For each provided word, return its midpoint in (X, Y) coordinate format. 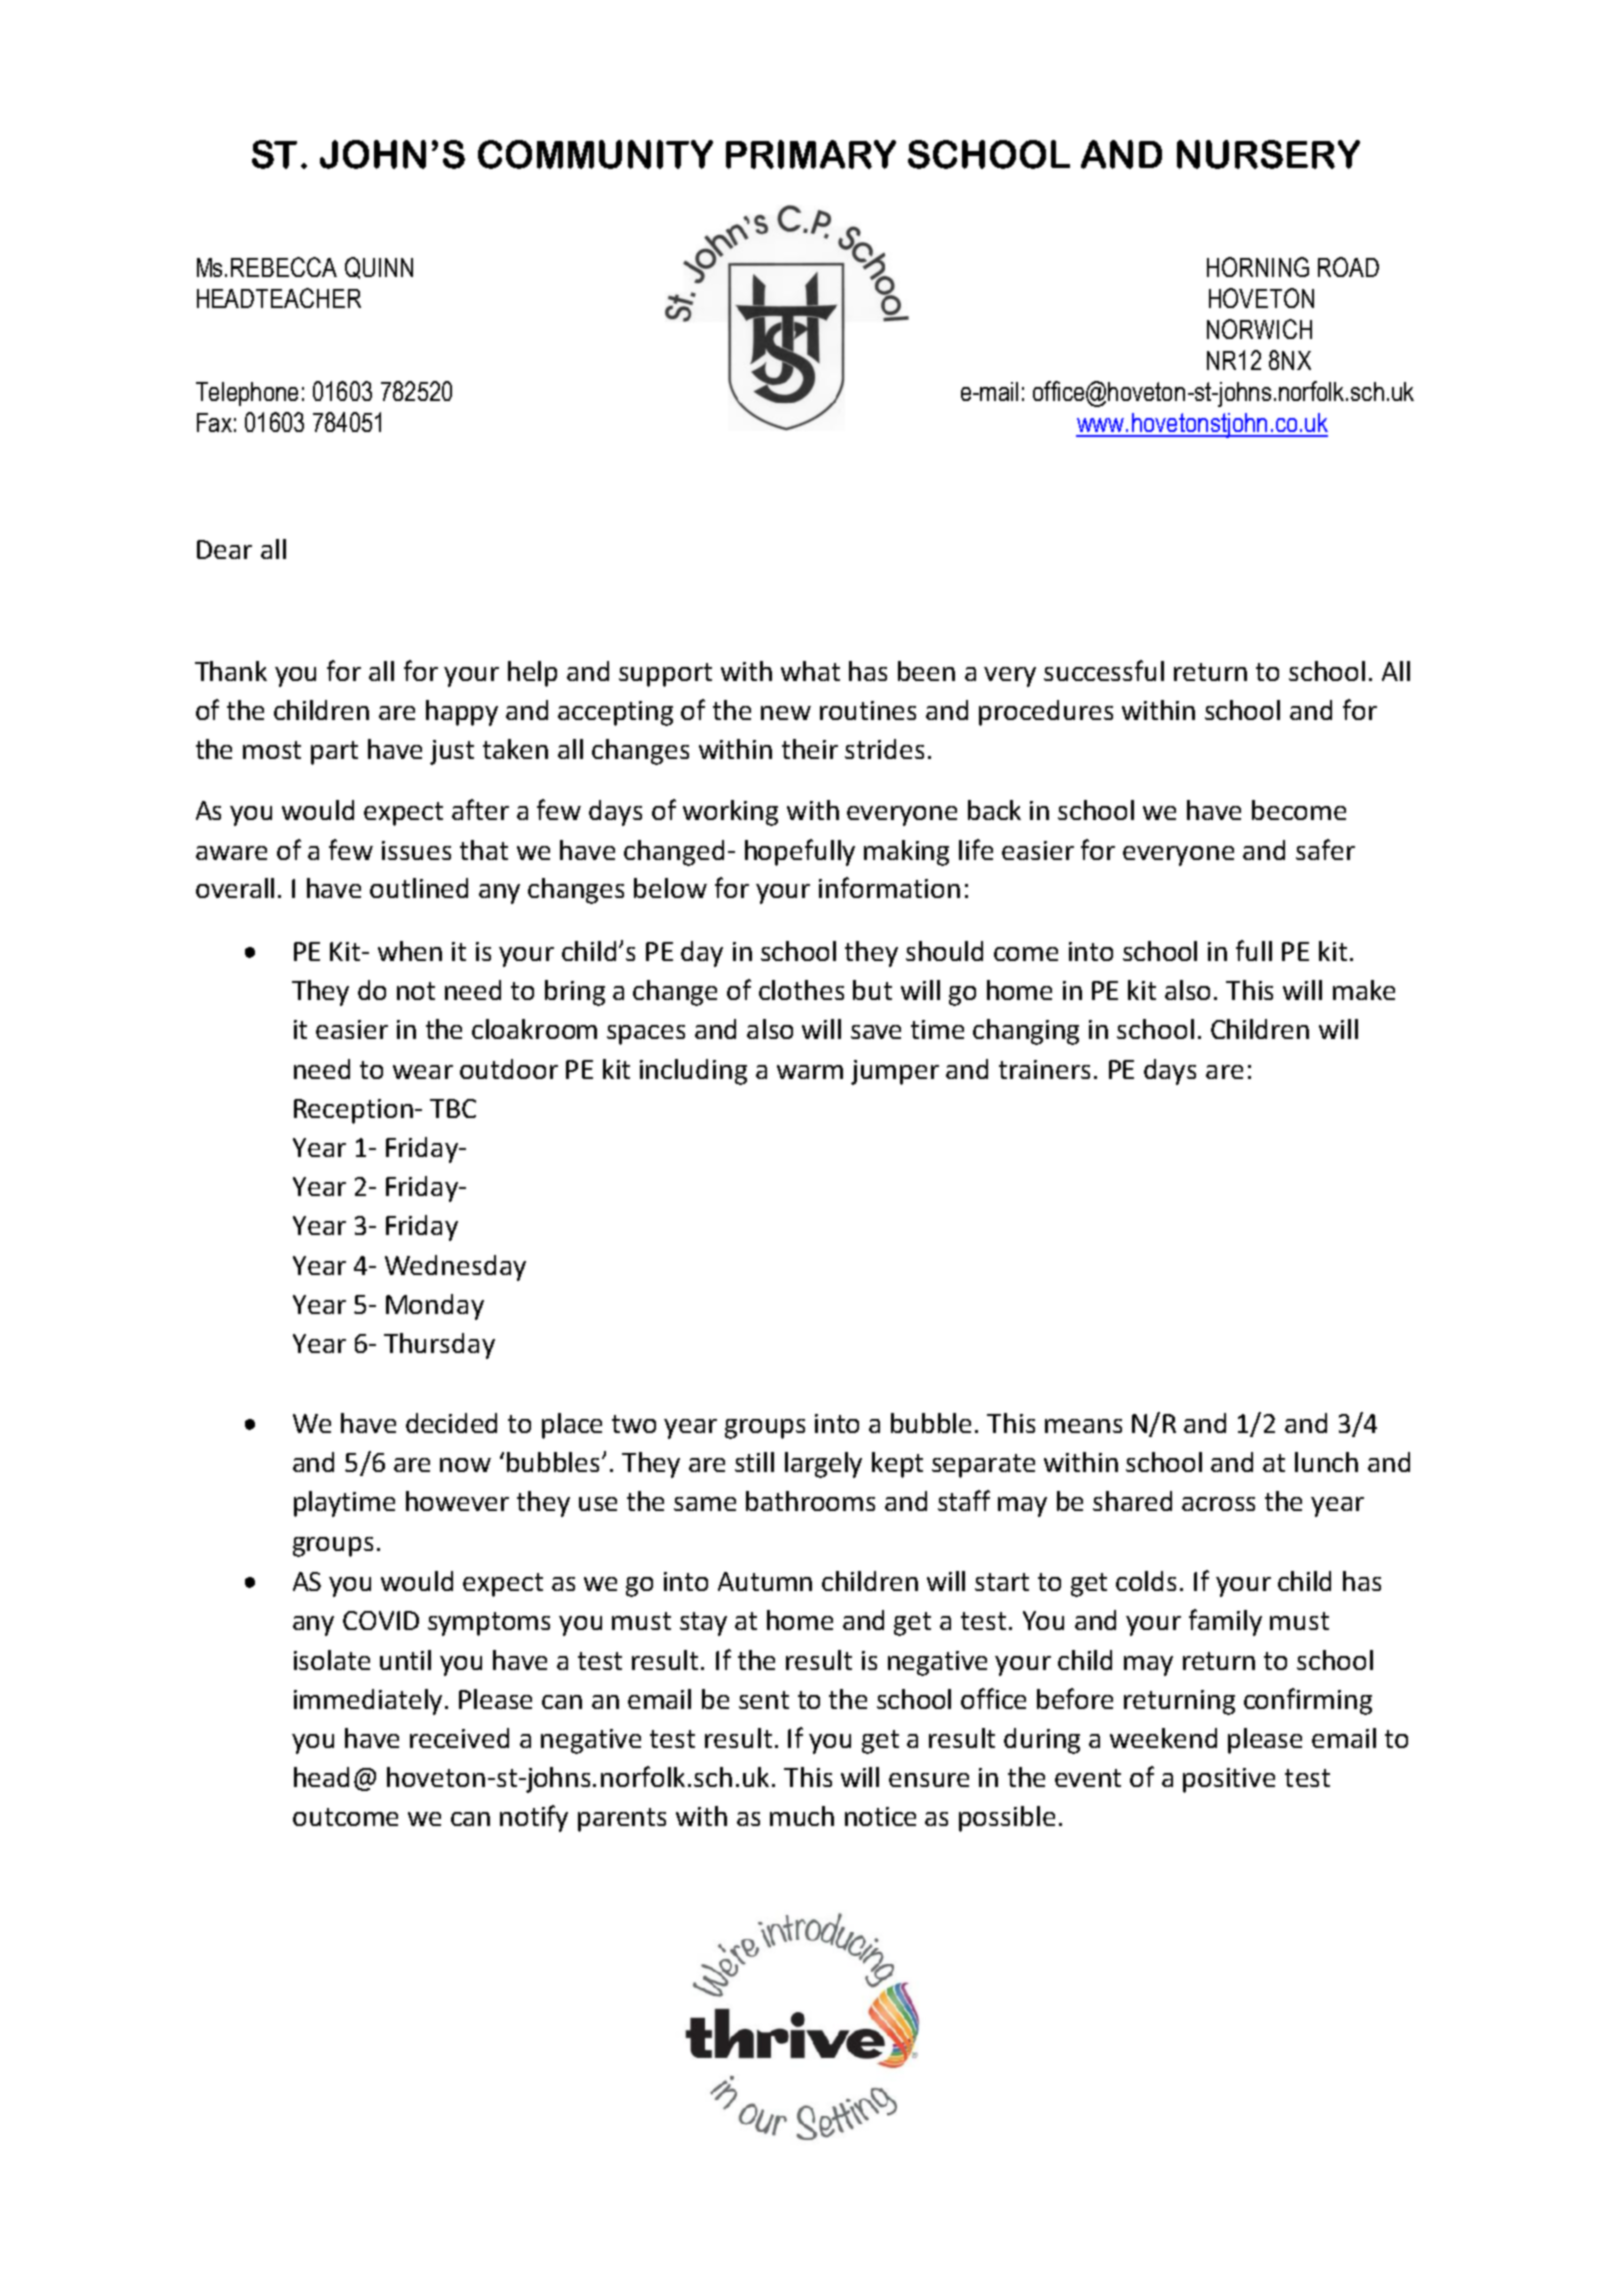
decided (451, 1423)
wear (423, 1072)
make (1364, 990)
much (802, 1816)
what (810, 671)
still (754, 1462)
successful (1104, 670)
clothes (801, 990)
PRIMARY (811, 154)
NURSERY (1268, 154)
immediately (368, 1702)
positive (1229, 1780)
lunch (1326, 1462)
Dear (224, 549)
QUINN (379, 268)
